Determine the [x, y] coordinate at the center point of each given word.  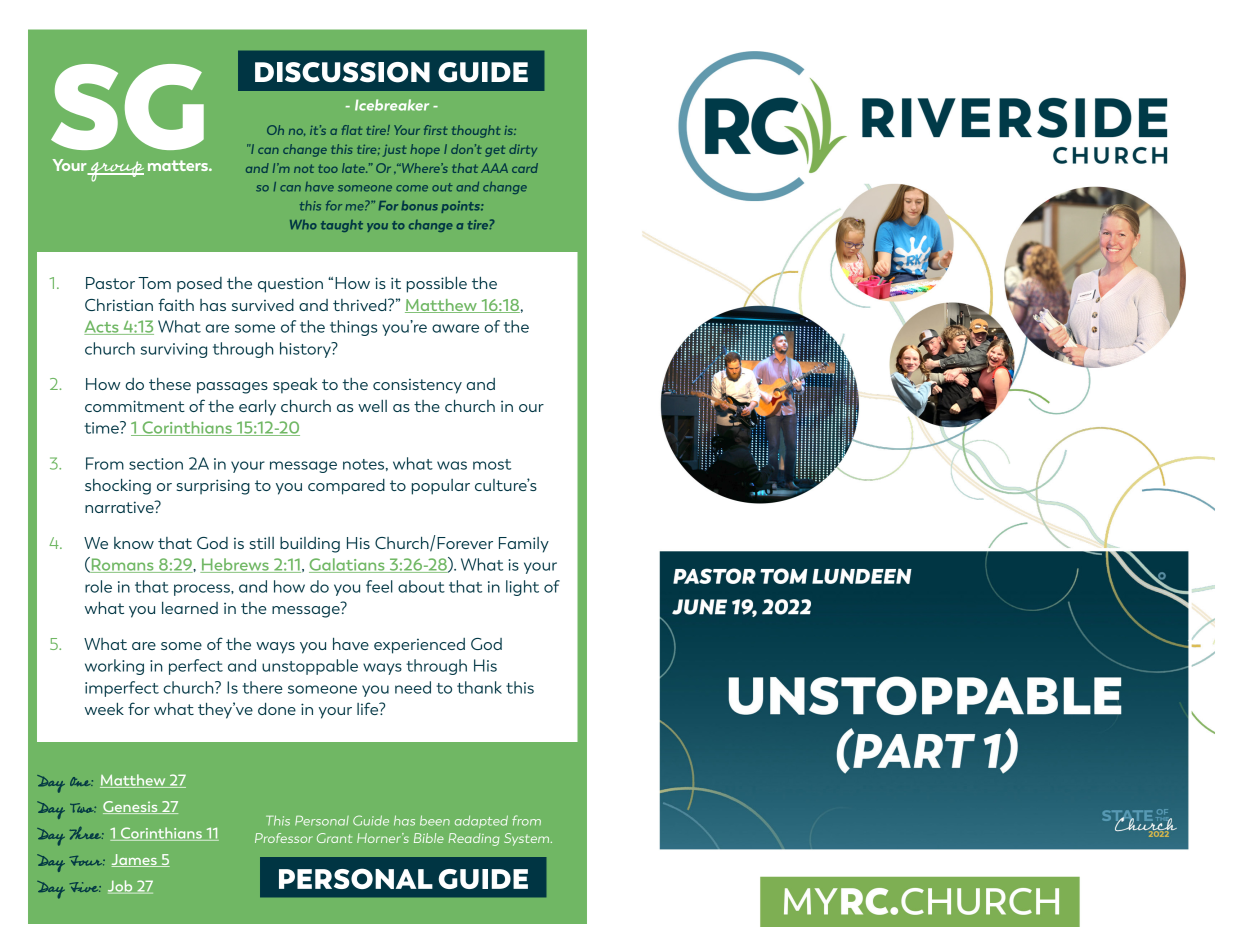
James [135, 860]
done [277, 709]
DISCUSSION [342, 72]
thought [476, 131]
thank [479, 687]
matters [179, 165]
